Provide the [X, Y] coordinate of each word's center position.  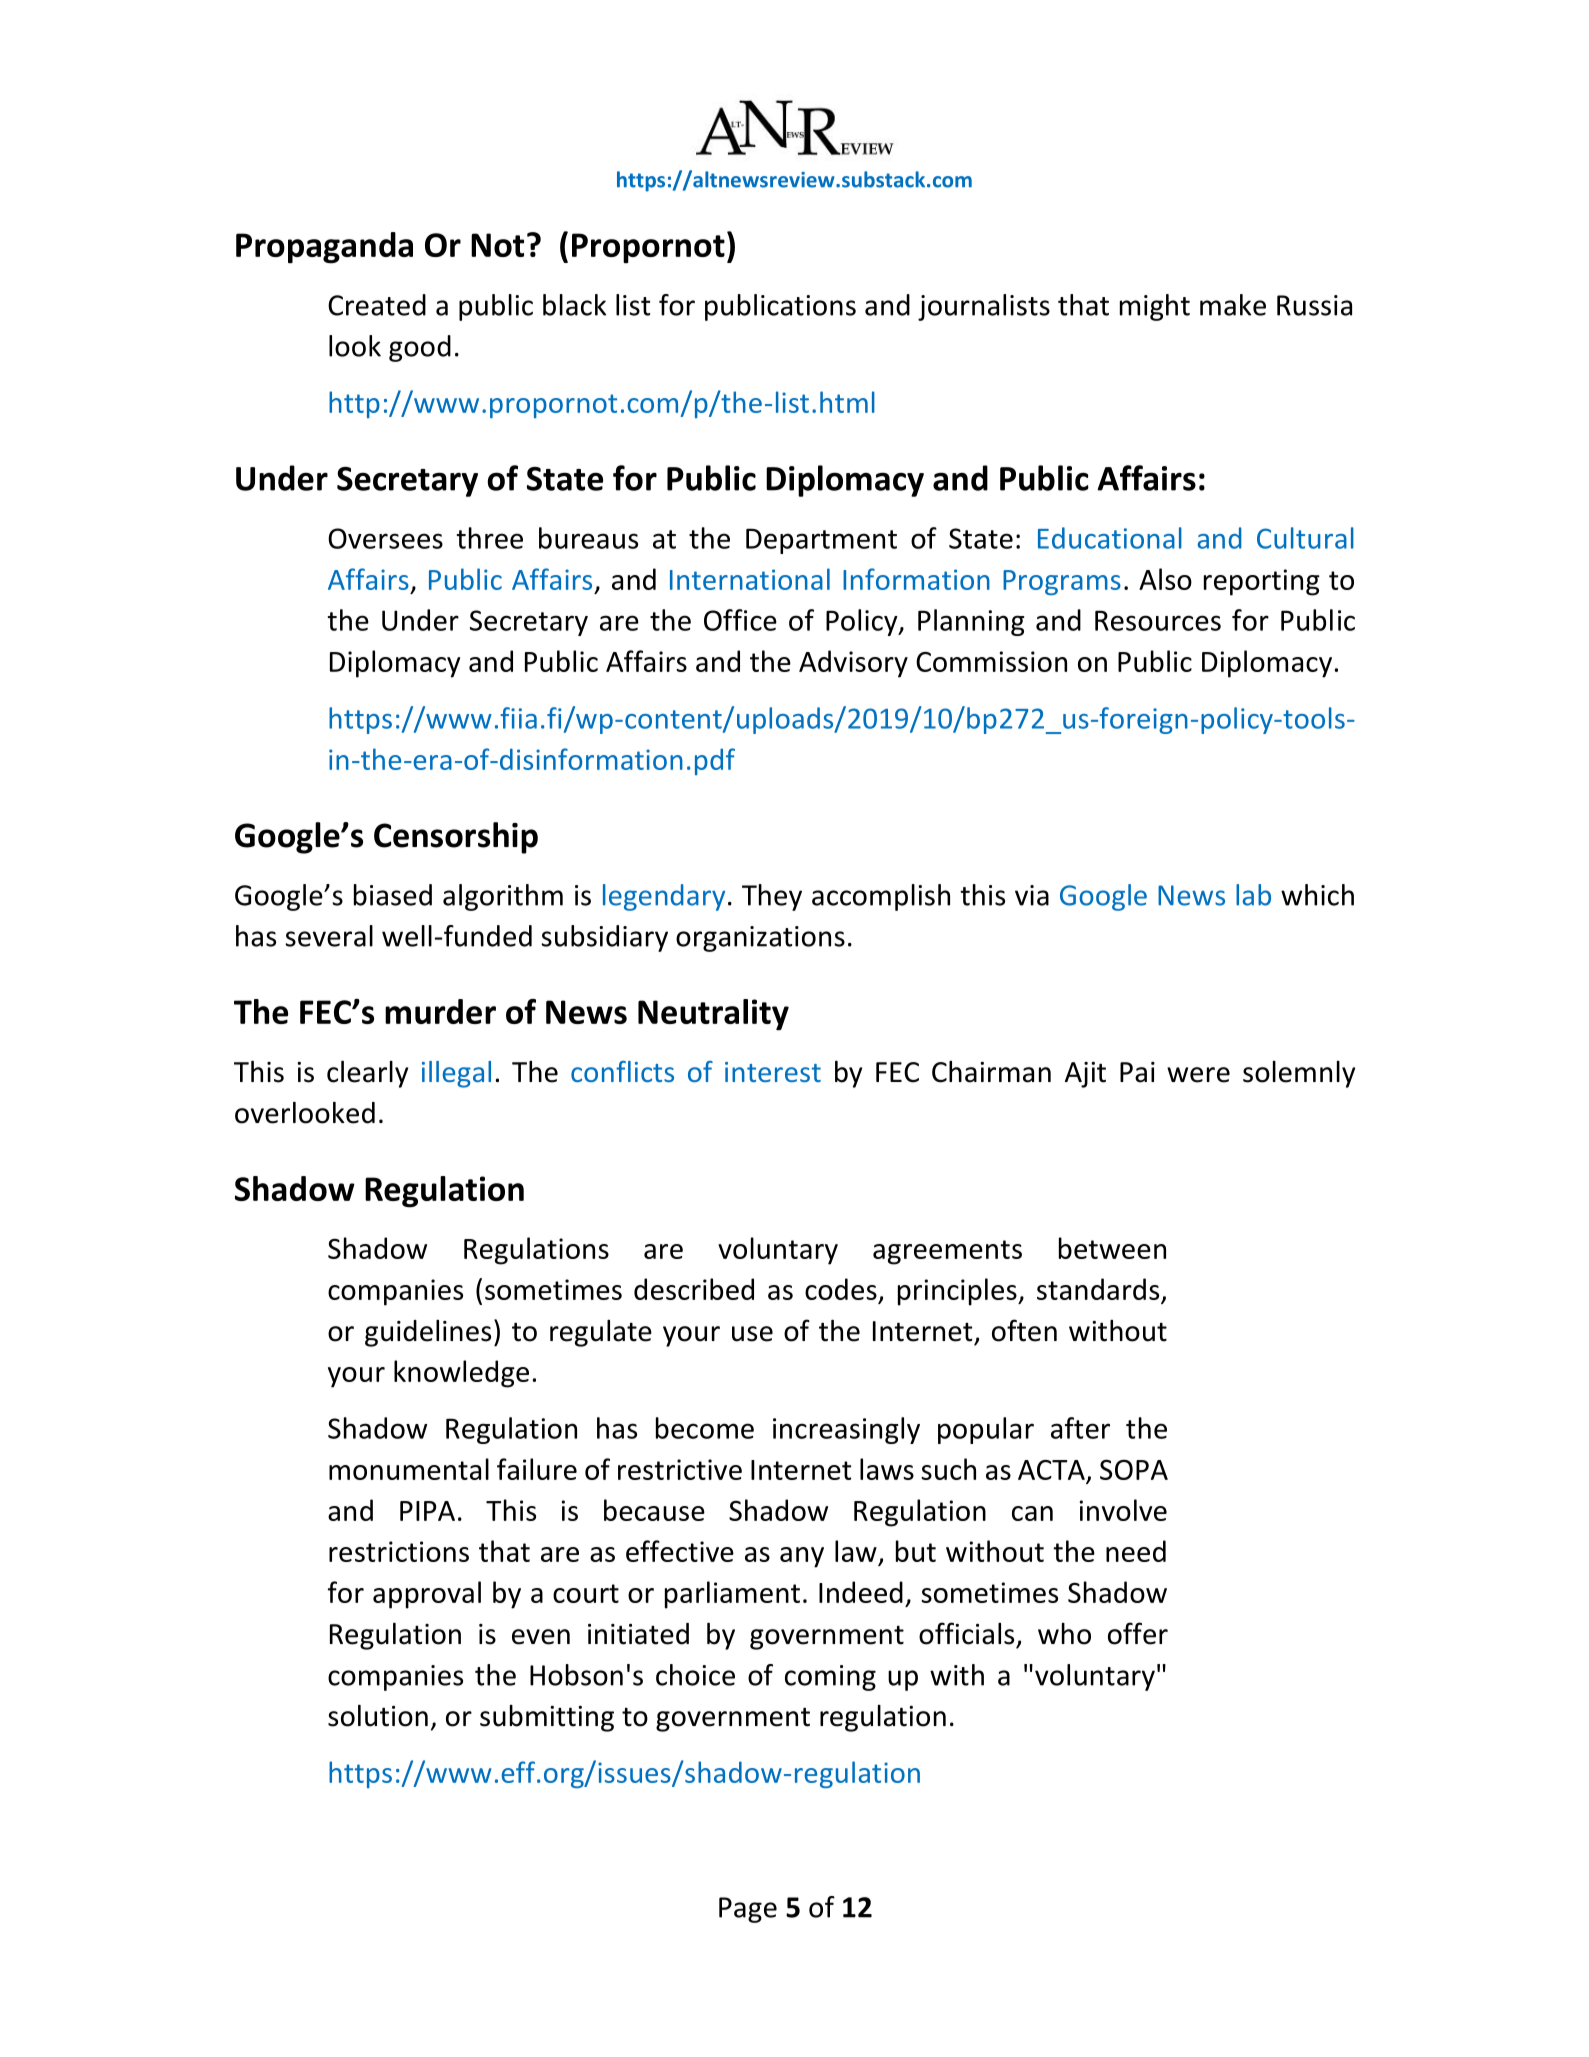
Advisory [853, 664]
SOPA [1134, 1469]
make [1233, 305]
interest [773, 1072]
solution [378, 1716]
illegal [456, 1074]
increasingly [846, 1430]
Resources [1158, 620]
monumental [409, 1469]
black [574, 305]
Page [748, 1910]
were [1198, 1075]
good [420, 348]
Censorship [456, 838]
